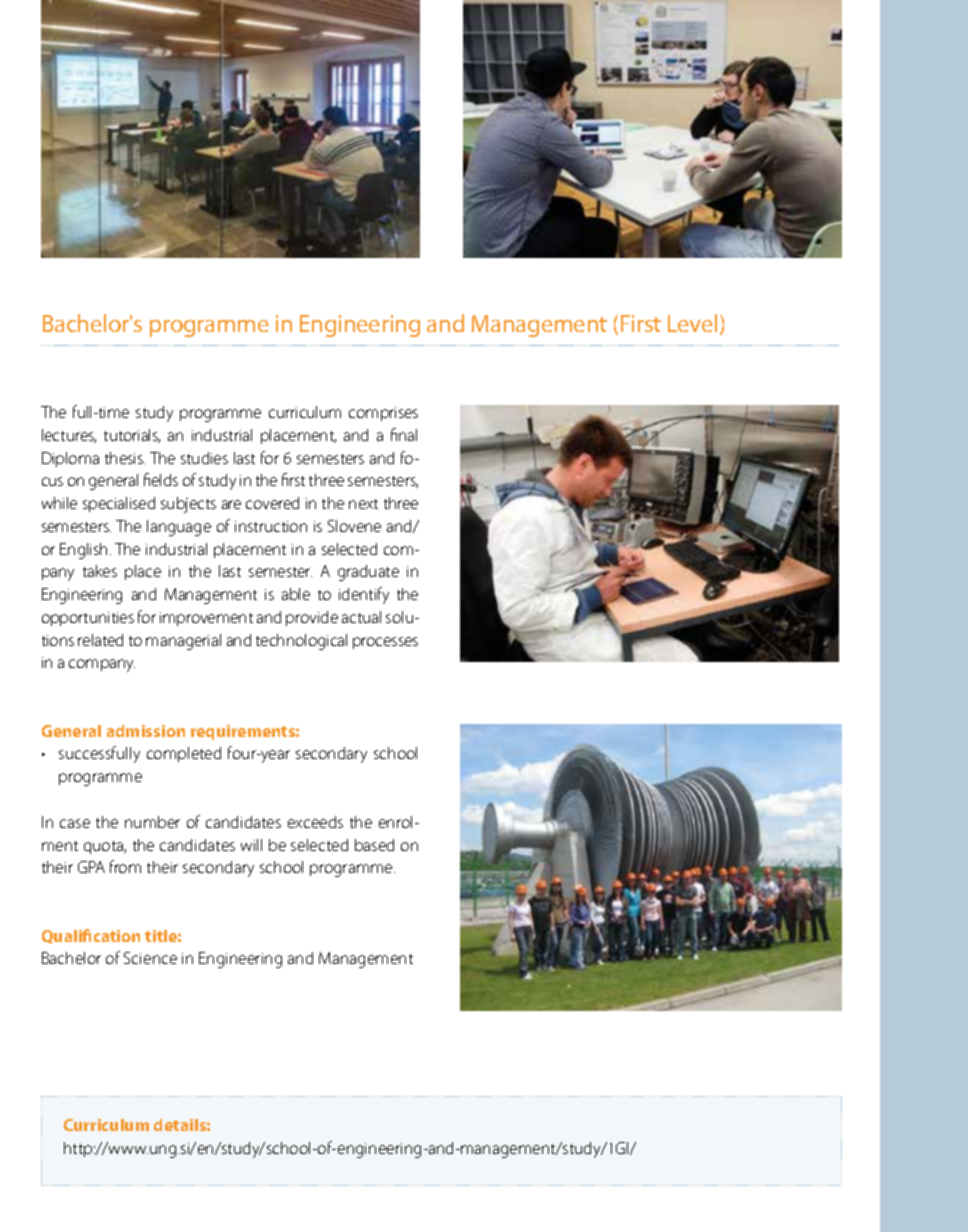 The height and width of the screenshot is (1232, 968). Describe the element at coordinates (363, 504) in the screenshot. I see `next` at that location.
